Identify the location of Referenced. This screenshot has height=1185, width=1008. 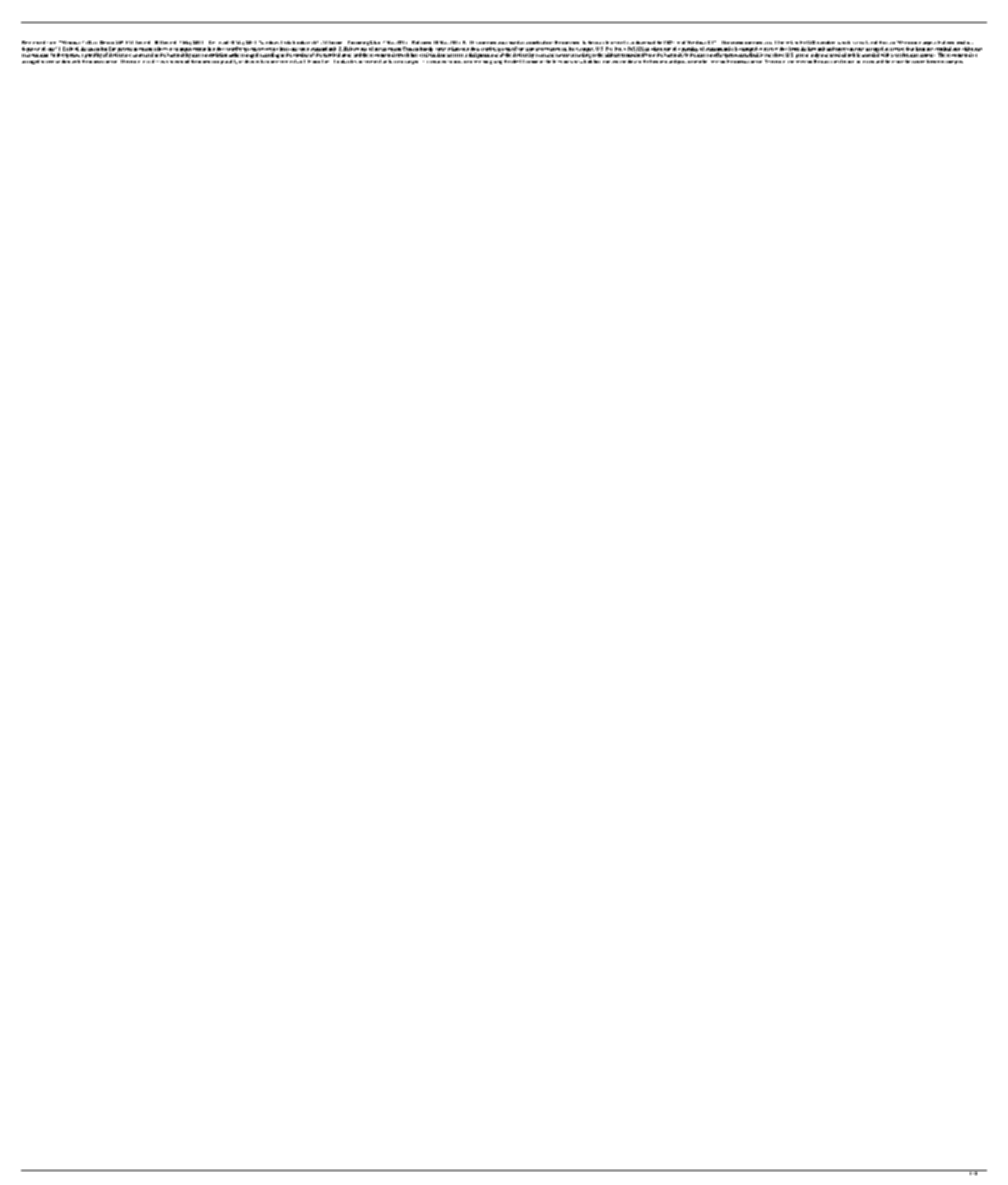
(33, 42).
